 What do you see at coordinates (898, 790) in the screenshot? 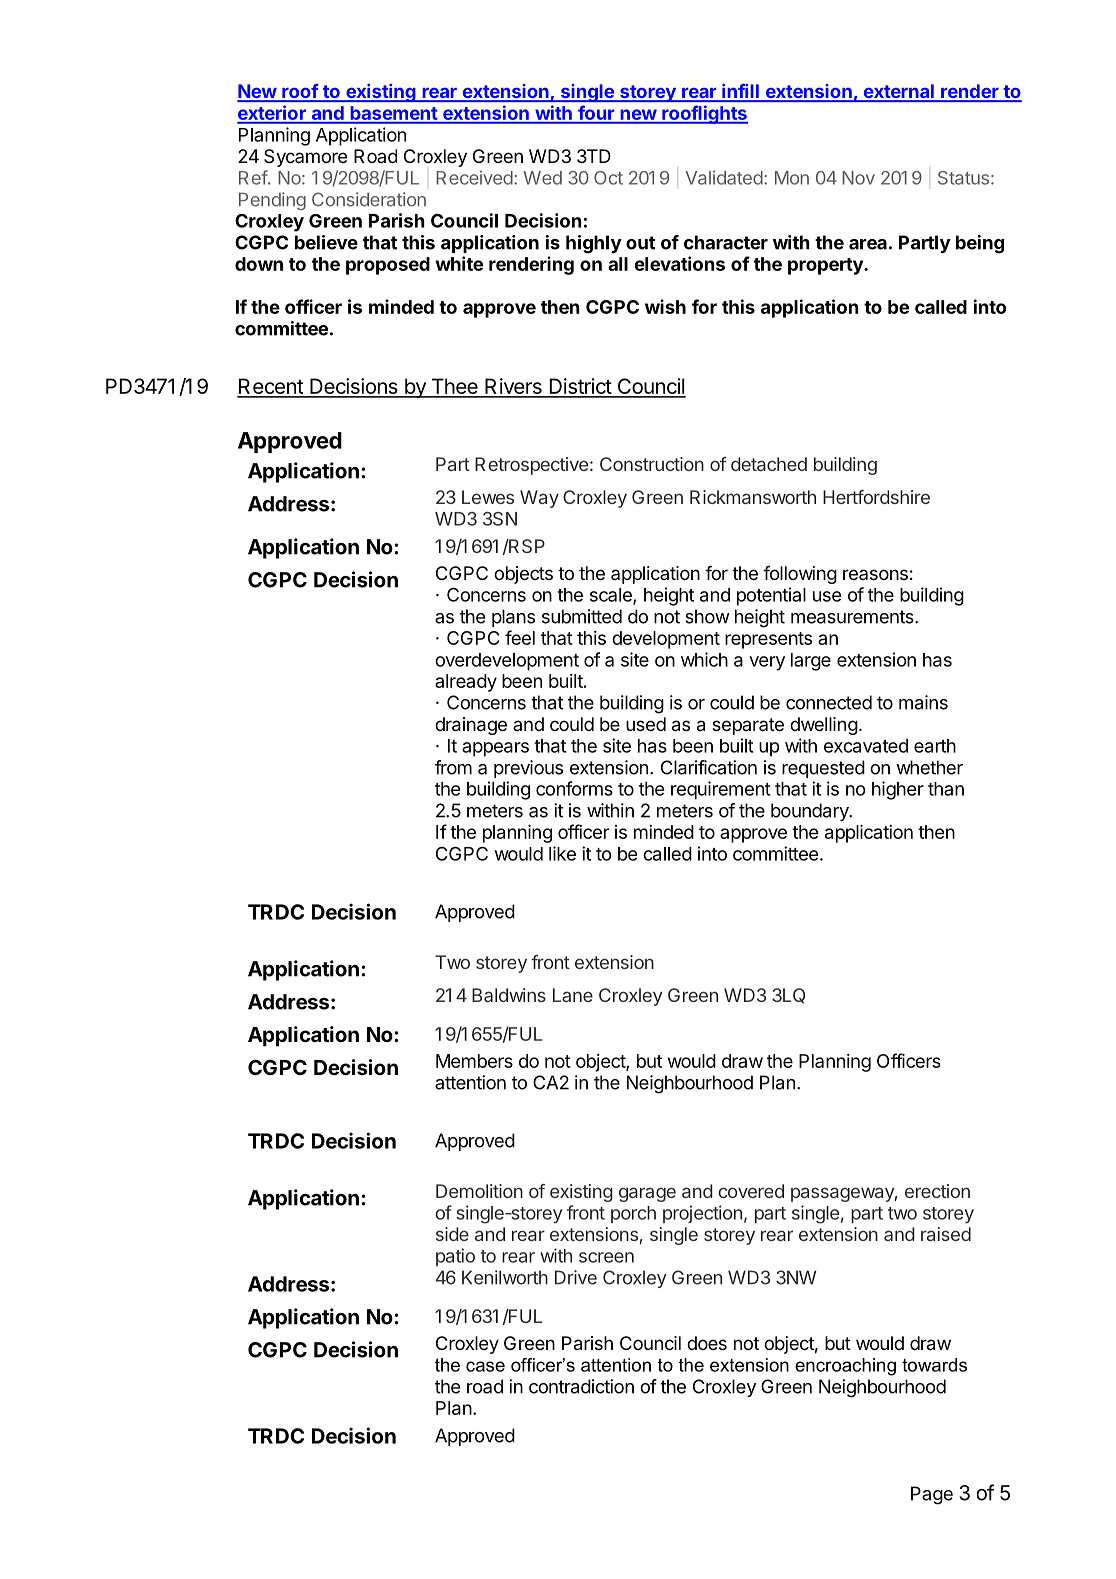
I see `higher` at bounding box center [898, 790].
